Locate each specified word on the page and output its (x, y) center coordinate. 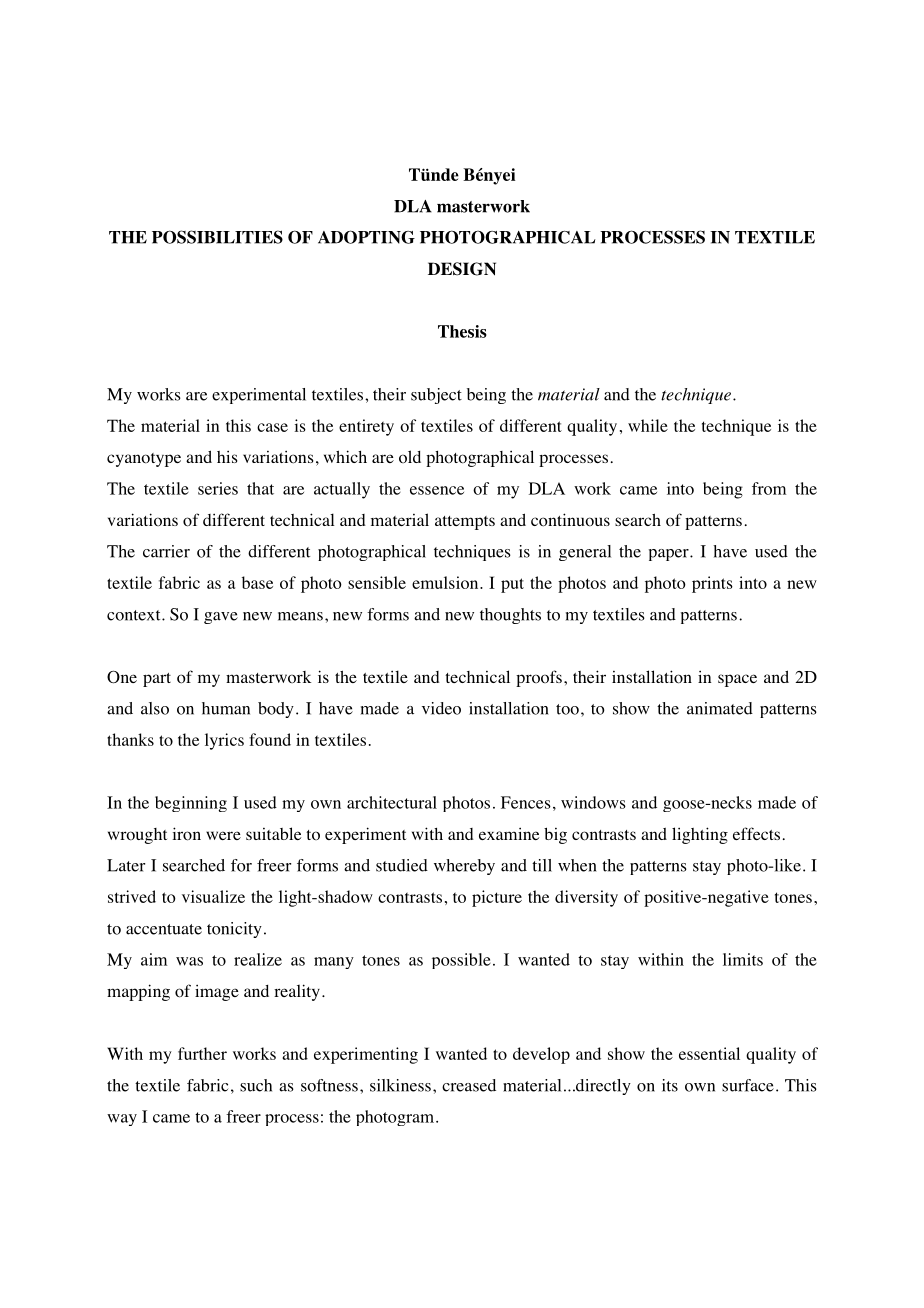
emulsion (446, 582)
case (272, 427)
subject (436, 396)
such (256, 1085)
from (769, 488)
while (648, 425)
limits (743, 959)
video (441, 708)
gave (221, 618)
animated (720, 708)
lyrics (224, 741)
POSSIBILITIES (217, 237)
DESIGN (462, 269)
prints (712, 584)
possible (461, 961)
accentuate (164, 929)
